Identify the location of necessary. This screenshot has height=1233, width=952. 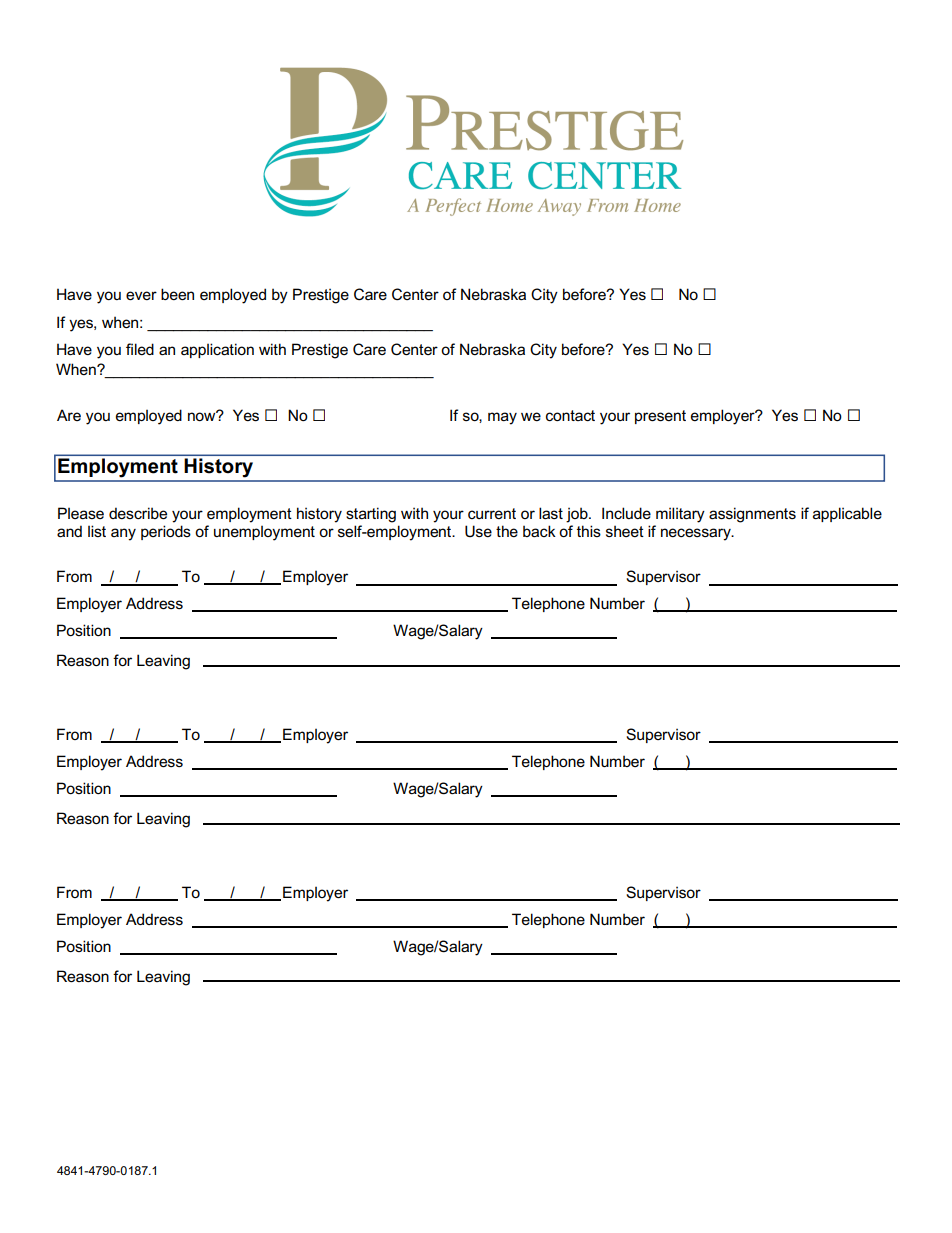
(697, 534).
